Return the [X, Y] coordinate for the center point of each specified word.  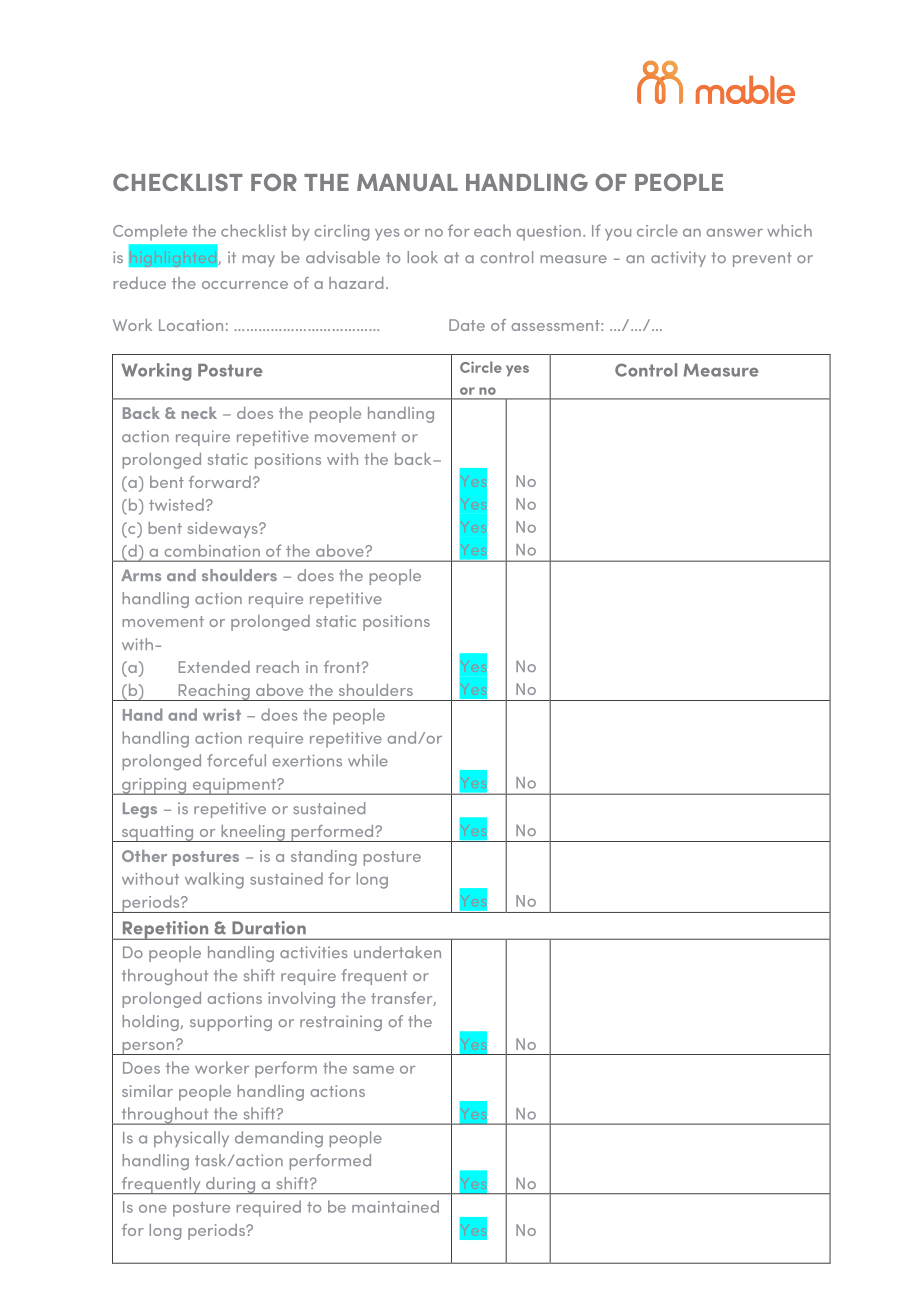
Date [467, 325]
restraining [341, 1023]
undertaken [397, 952]
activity [678, 259]
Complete [150, 232]
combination [212, 550]
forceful [236, 760]
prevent [762, 259]
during [231, 1185]
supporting [231, 1023]
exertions [307, 761]
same [373, 1070]
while [368, 760]
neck [199, 413]
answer [734, 233]
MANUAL [407, 182]
